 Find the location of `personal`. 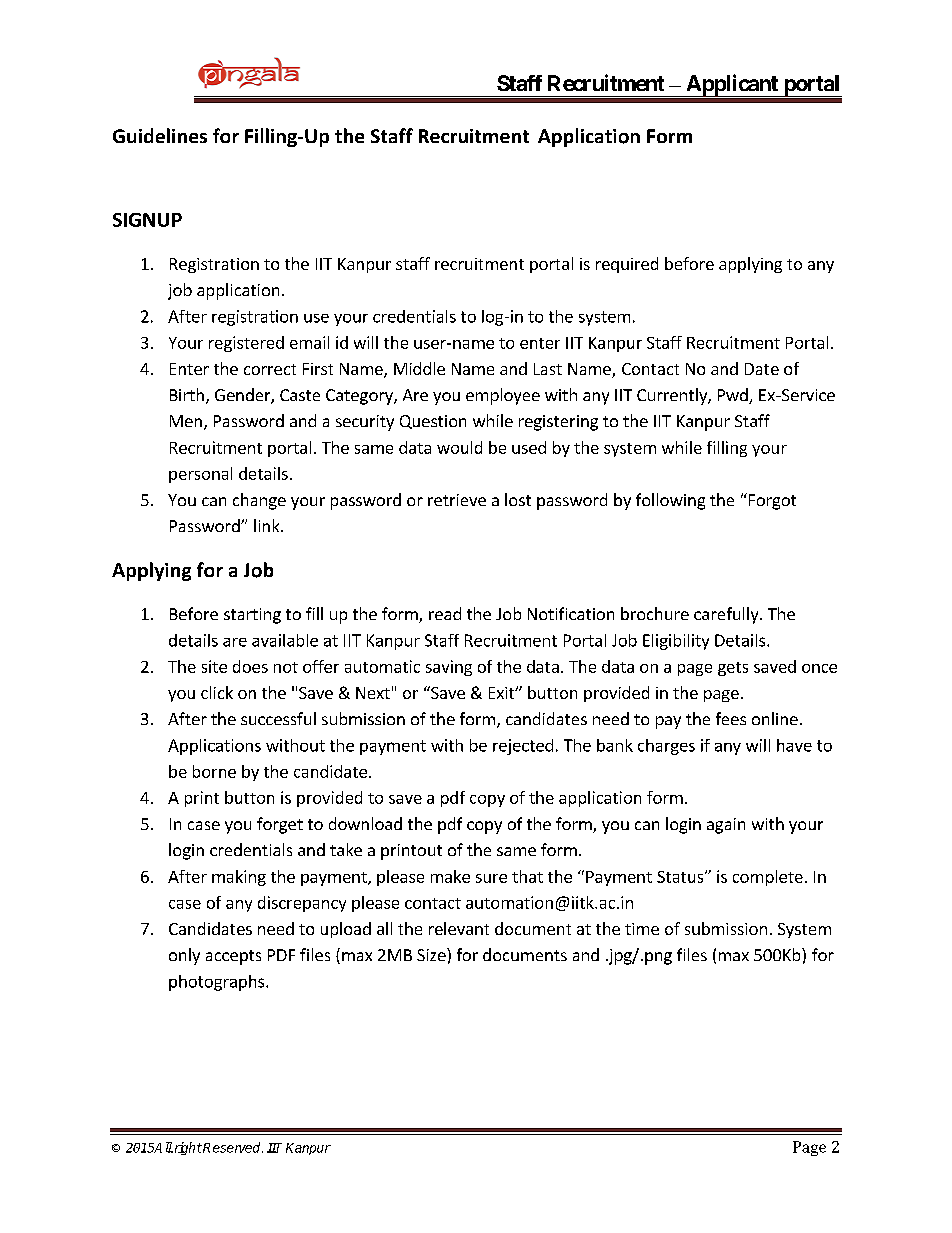

personal is located at coordinates (200, 475).
